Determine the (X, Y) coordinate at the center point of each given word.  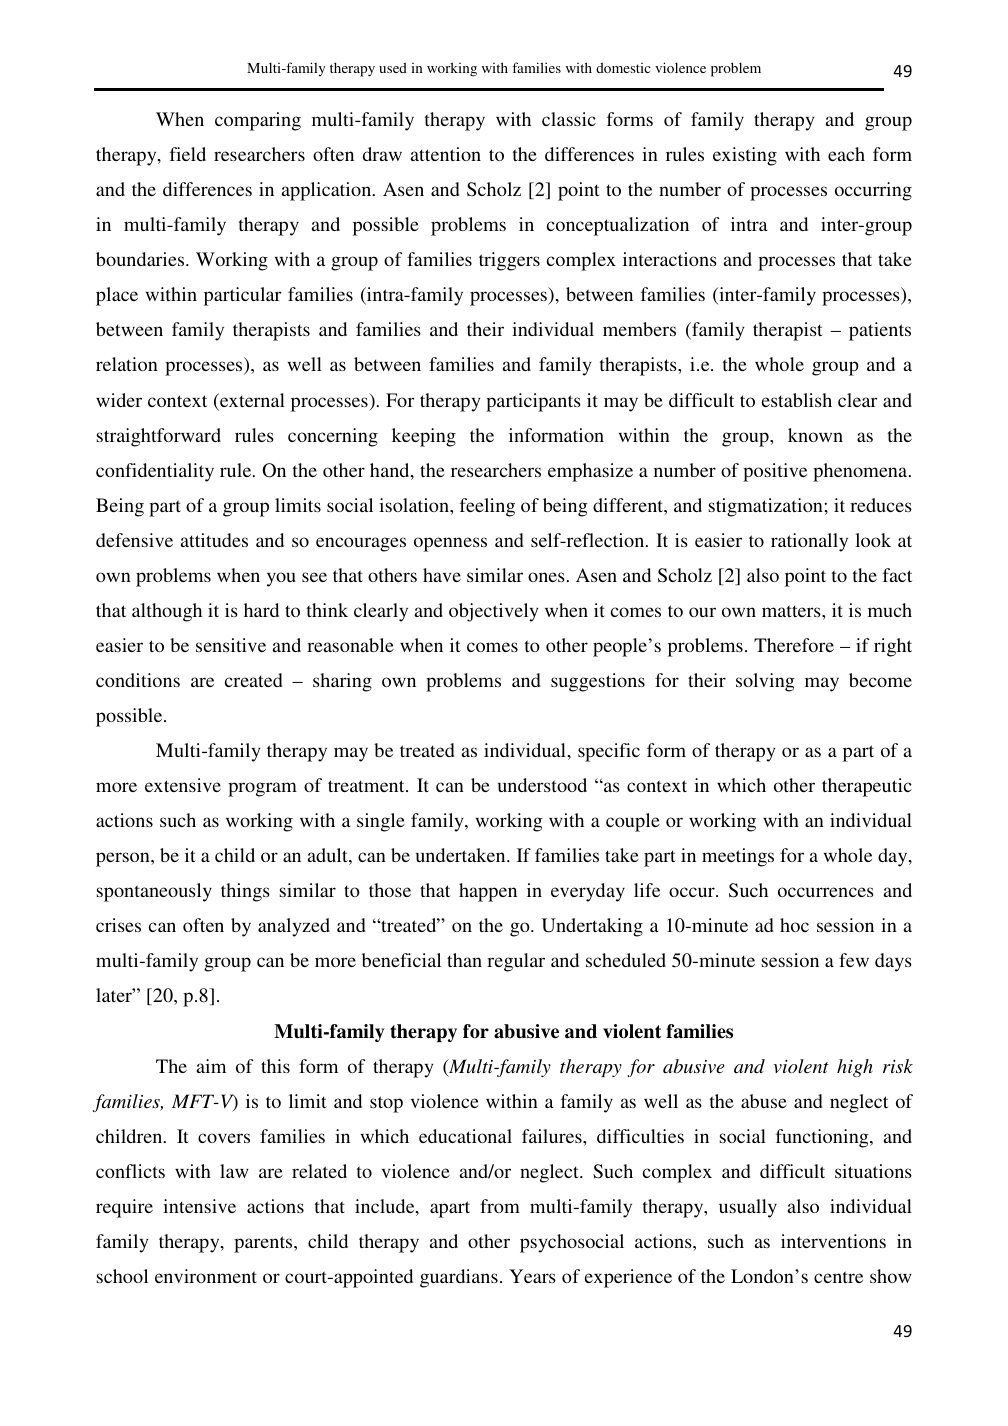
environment (206, 1276)
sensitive (231, 645)
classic (569, 119)
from (500, 1206)
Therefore (794, 645)
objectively (494, 612)
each (846, 154)
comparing (258, 121)
